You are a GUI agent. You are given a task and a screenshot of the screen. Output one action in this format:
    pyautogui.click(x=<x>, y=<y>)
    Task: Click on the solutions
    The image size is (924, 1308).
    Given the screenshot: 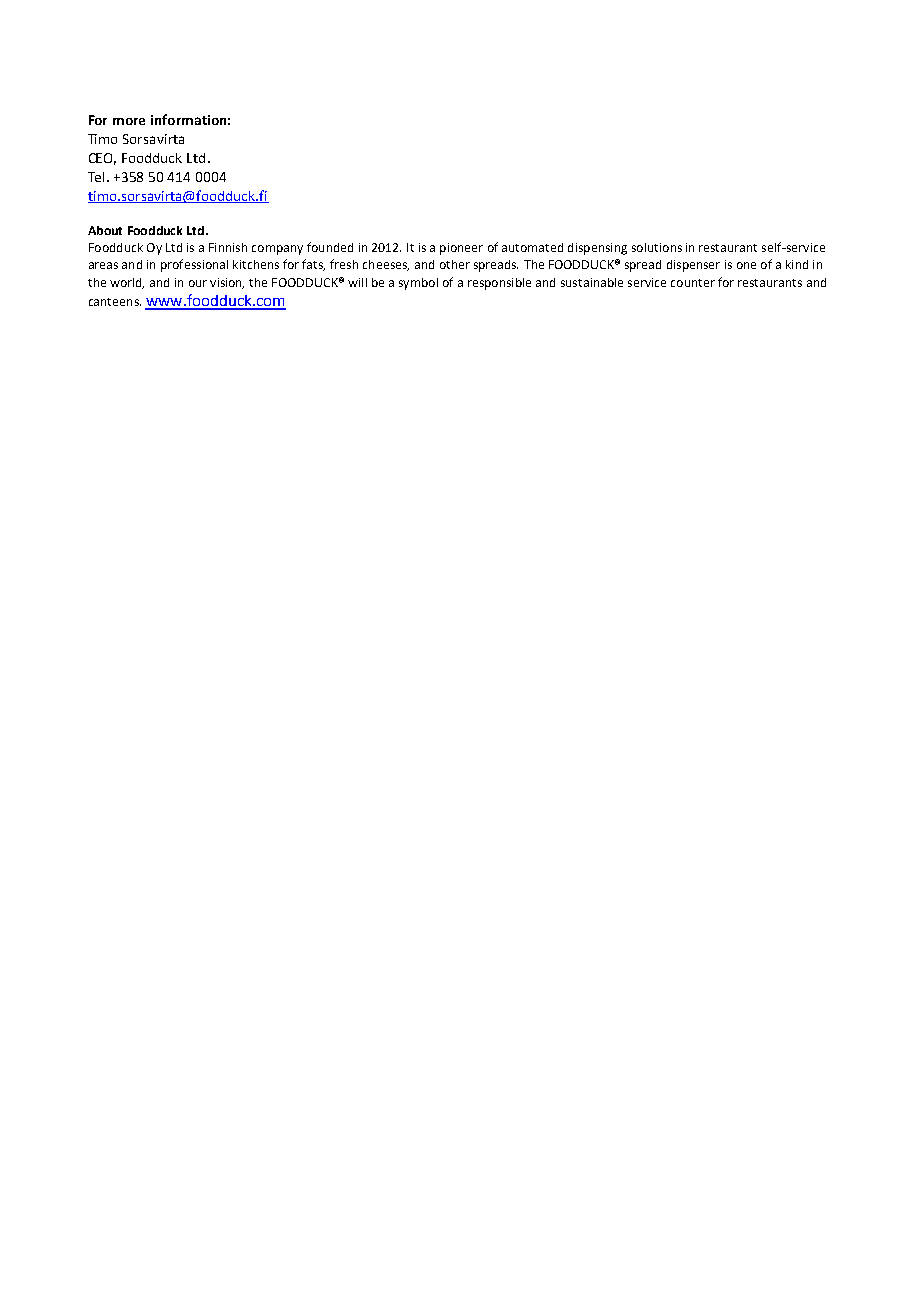 What is the action you would take?
    pyautogui.click(x=657, y=247)
